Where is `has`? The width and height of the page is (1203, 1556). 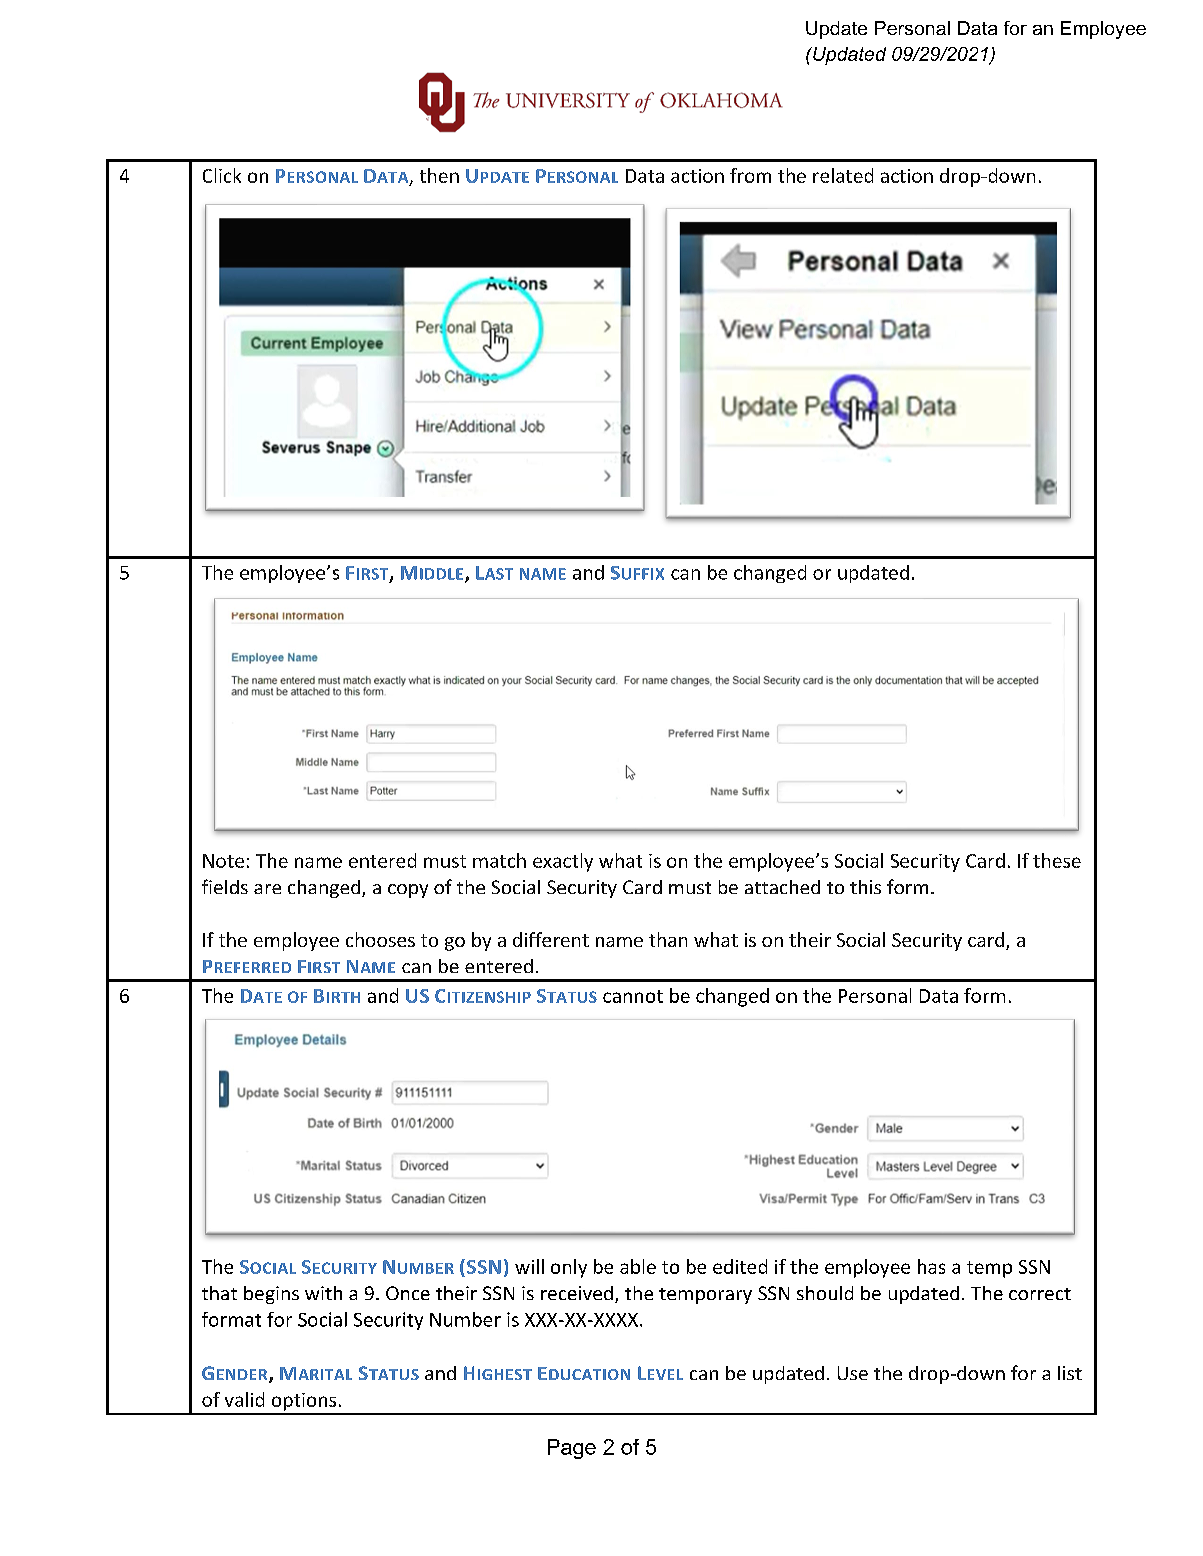 has is located at coordinates (931, 1266).
